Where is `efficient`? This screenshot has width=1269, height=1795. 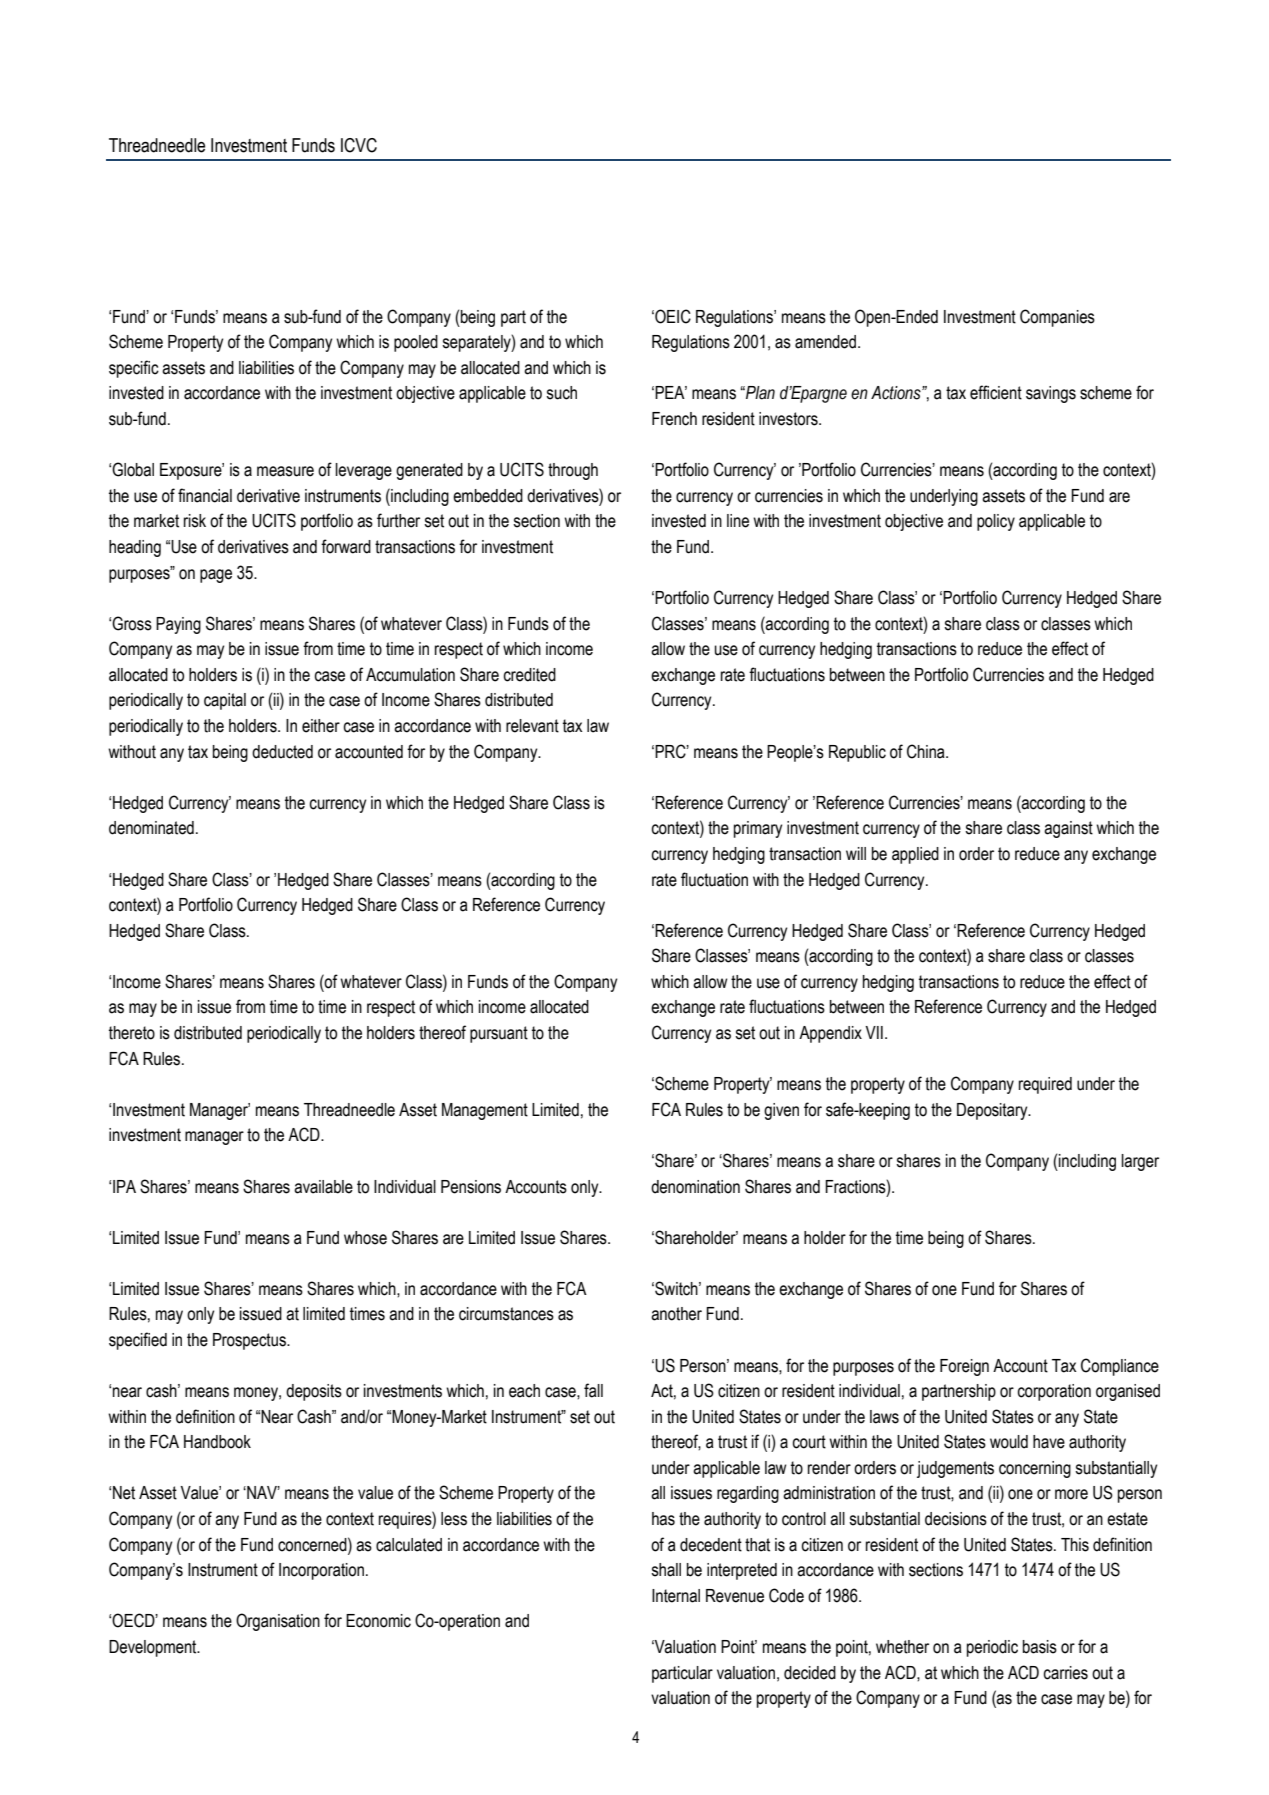 efficient is located at coordinates (996, 392).
